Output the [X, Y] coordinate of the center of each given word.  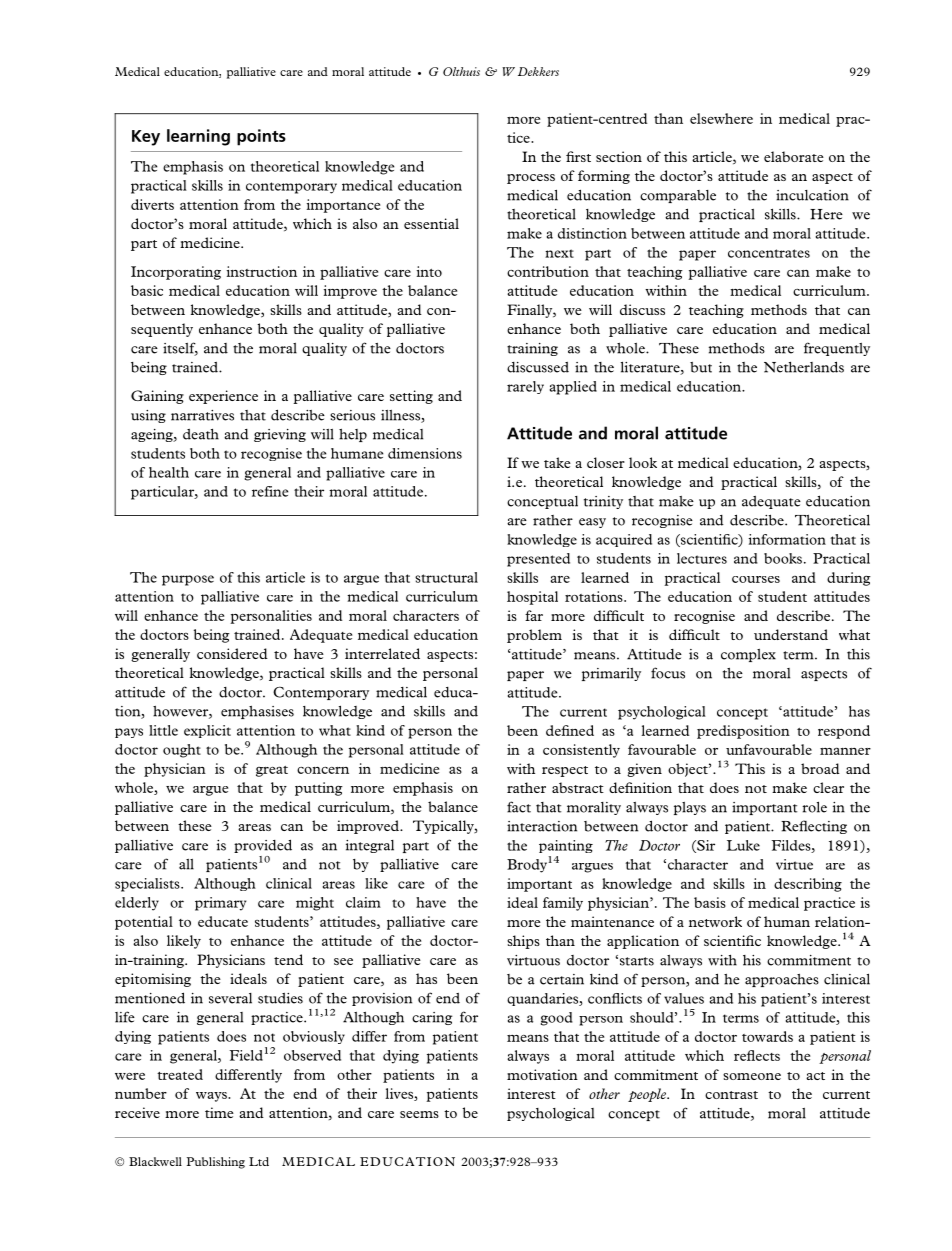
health [169, 472]
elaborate [794, 156]
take [557, 462]
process [531, 179]
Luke [743, 845]
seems [419, 1114]
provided [263, 846]
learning [198, 137]
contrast [731, 1095]
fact [519, 807]
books [783, 558]
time [219, 1112]
